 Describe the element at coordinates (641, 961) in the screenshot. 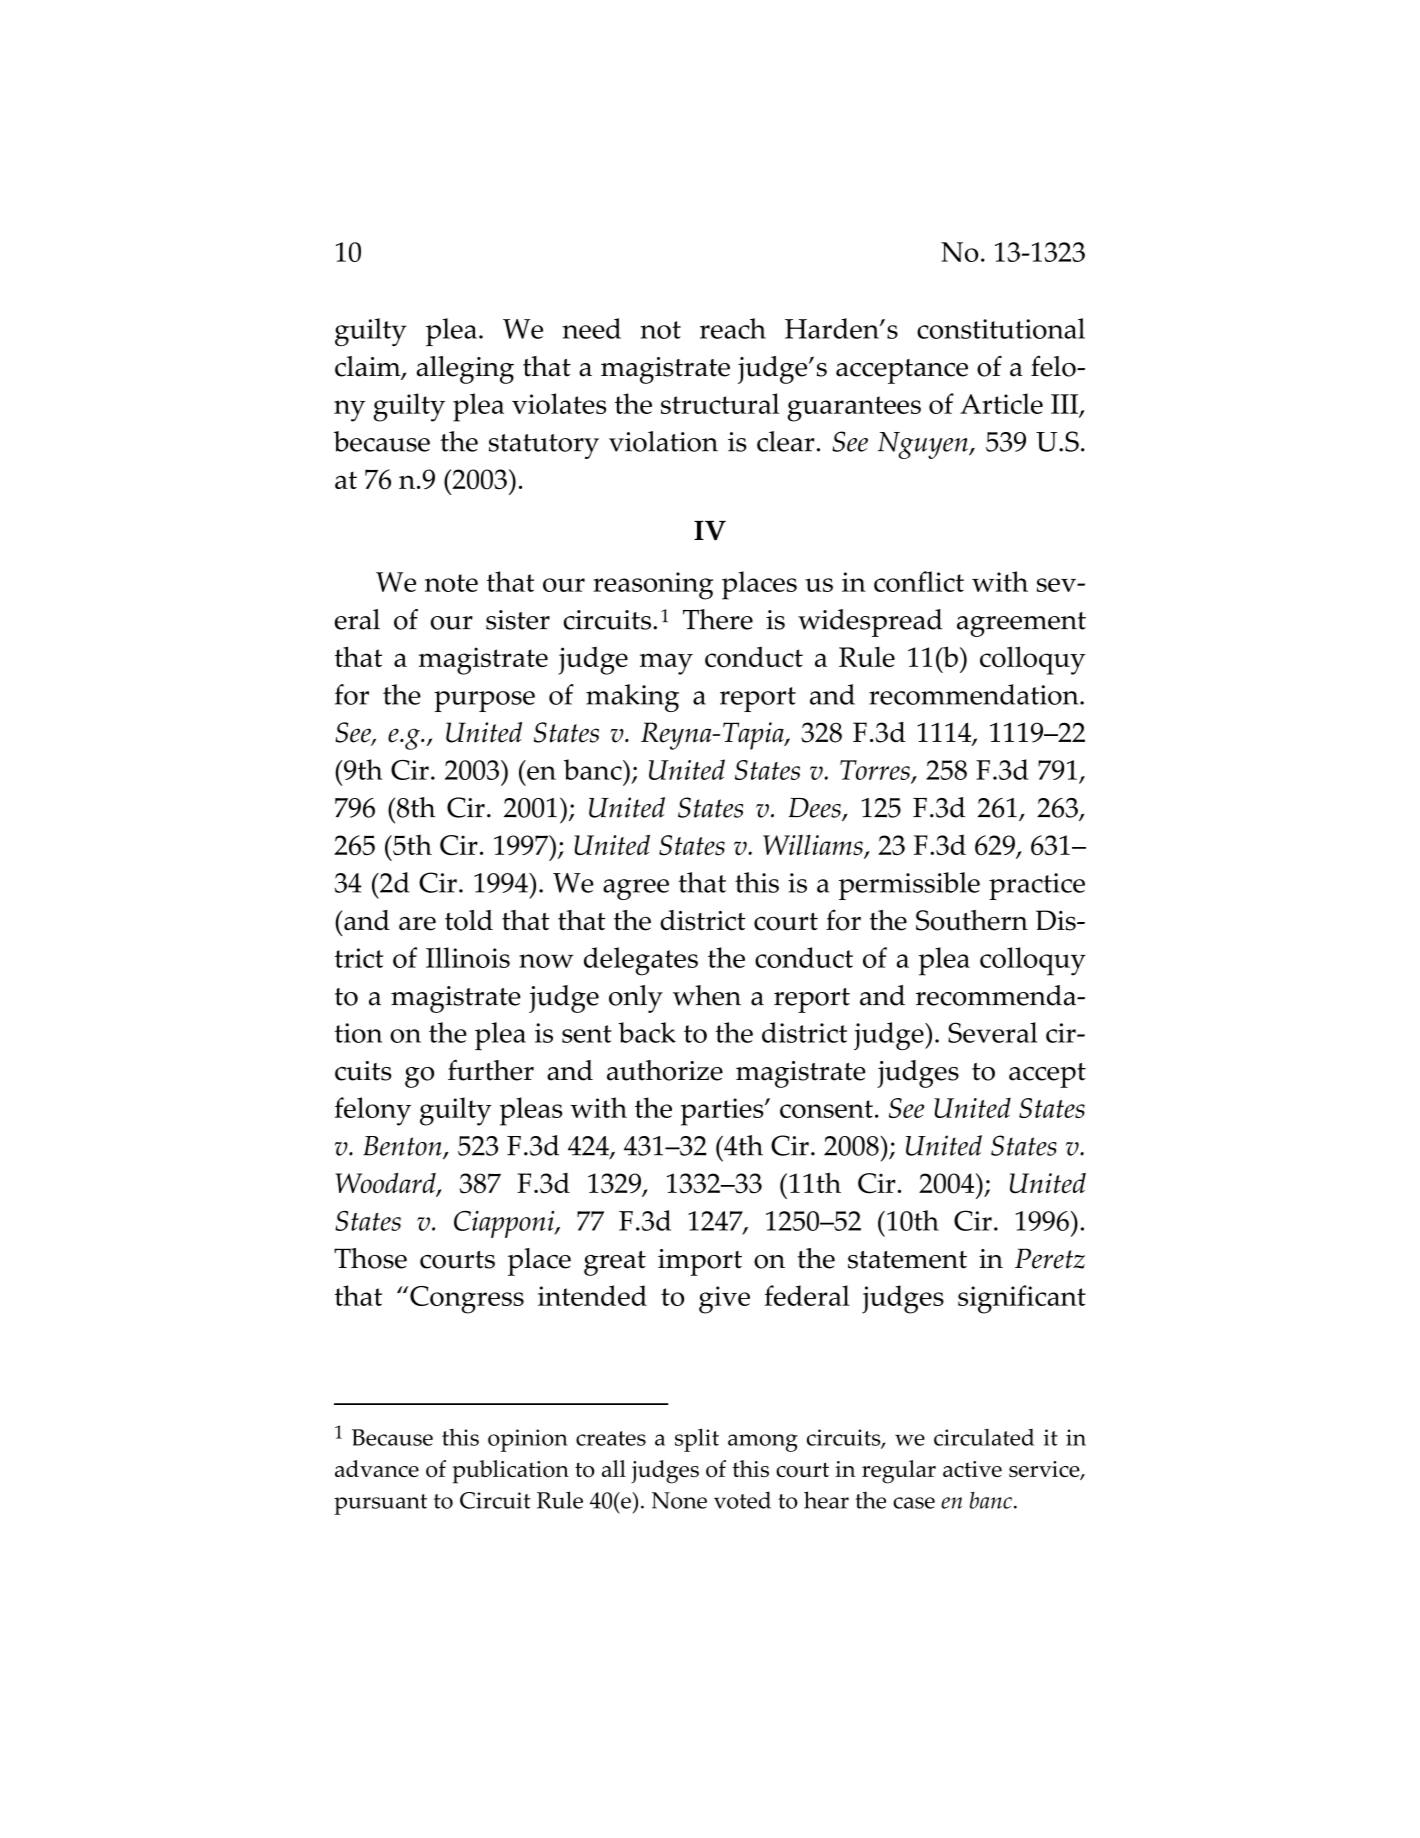

I see `delegates` at that location.
